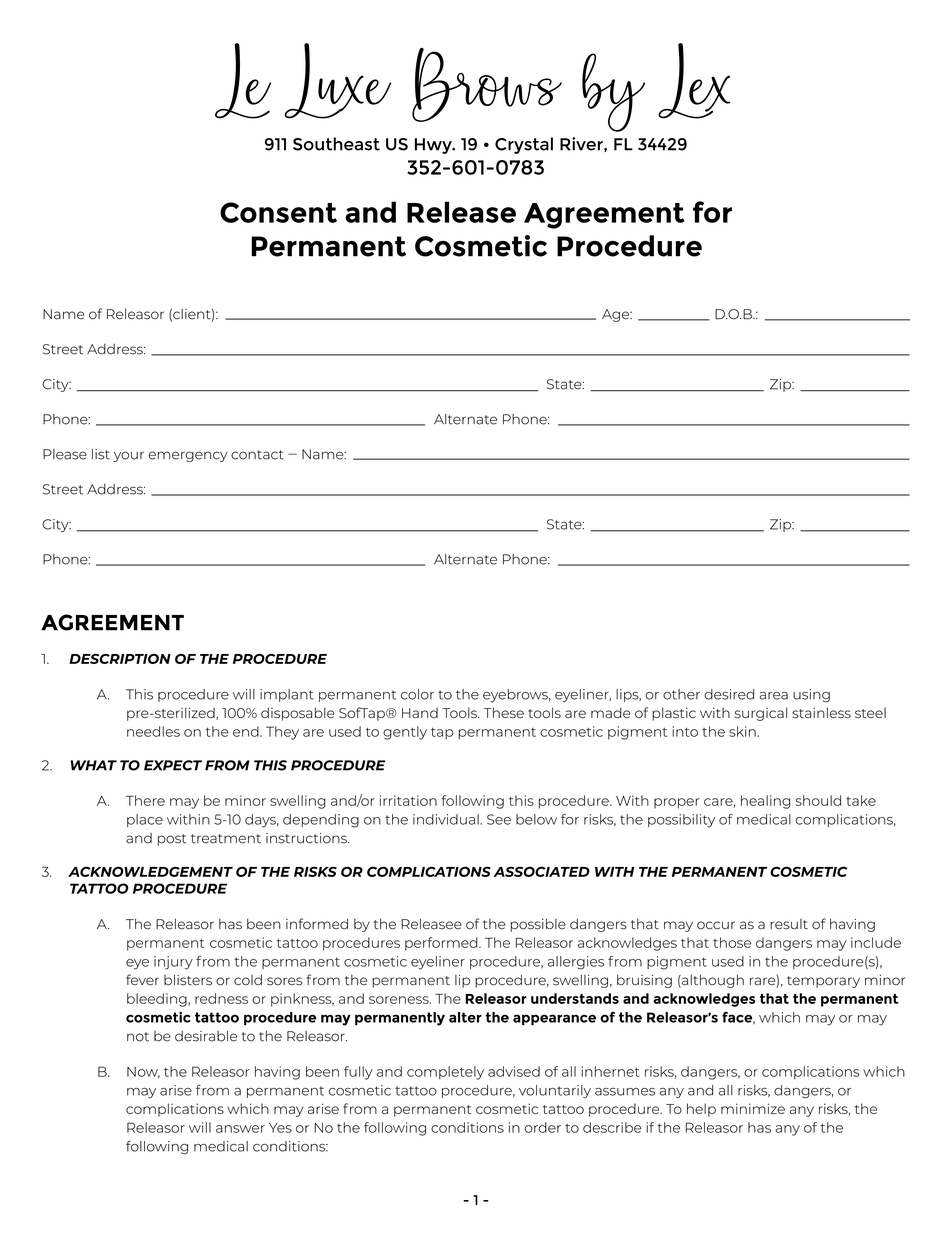  I want to click on healing, so click(765, 802).
